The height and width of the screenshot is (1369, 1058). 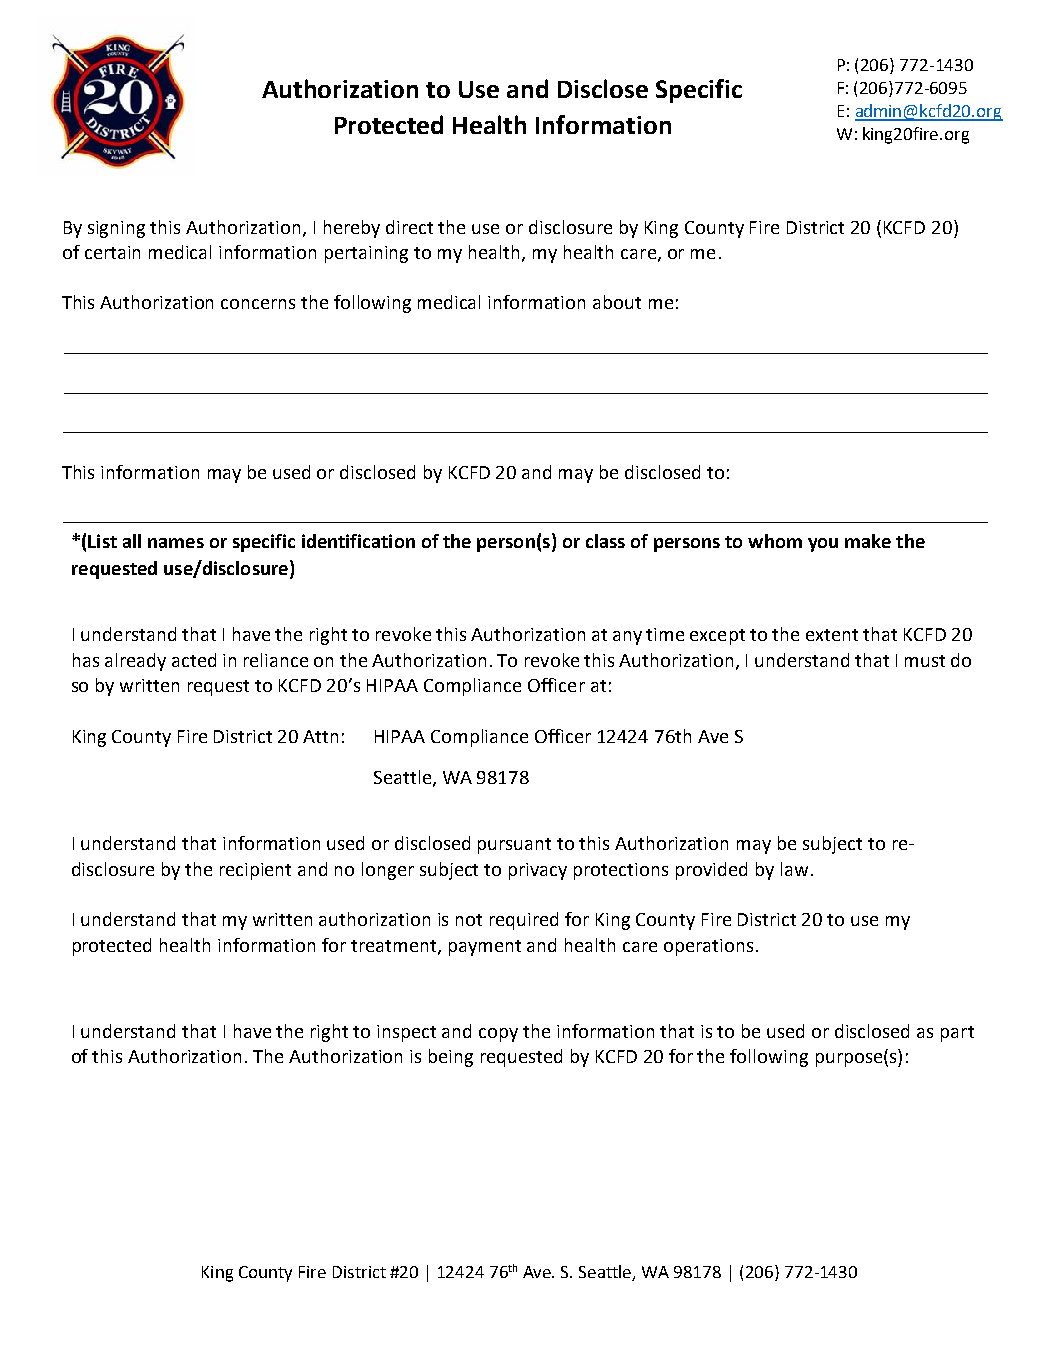 What do you see at coordinates (498, 1035) in the screenshot?
I see `copy` at bounding box center [498, 1035].
